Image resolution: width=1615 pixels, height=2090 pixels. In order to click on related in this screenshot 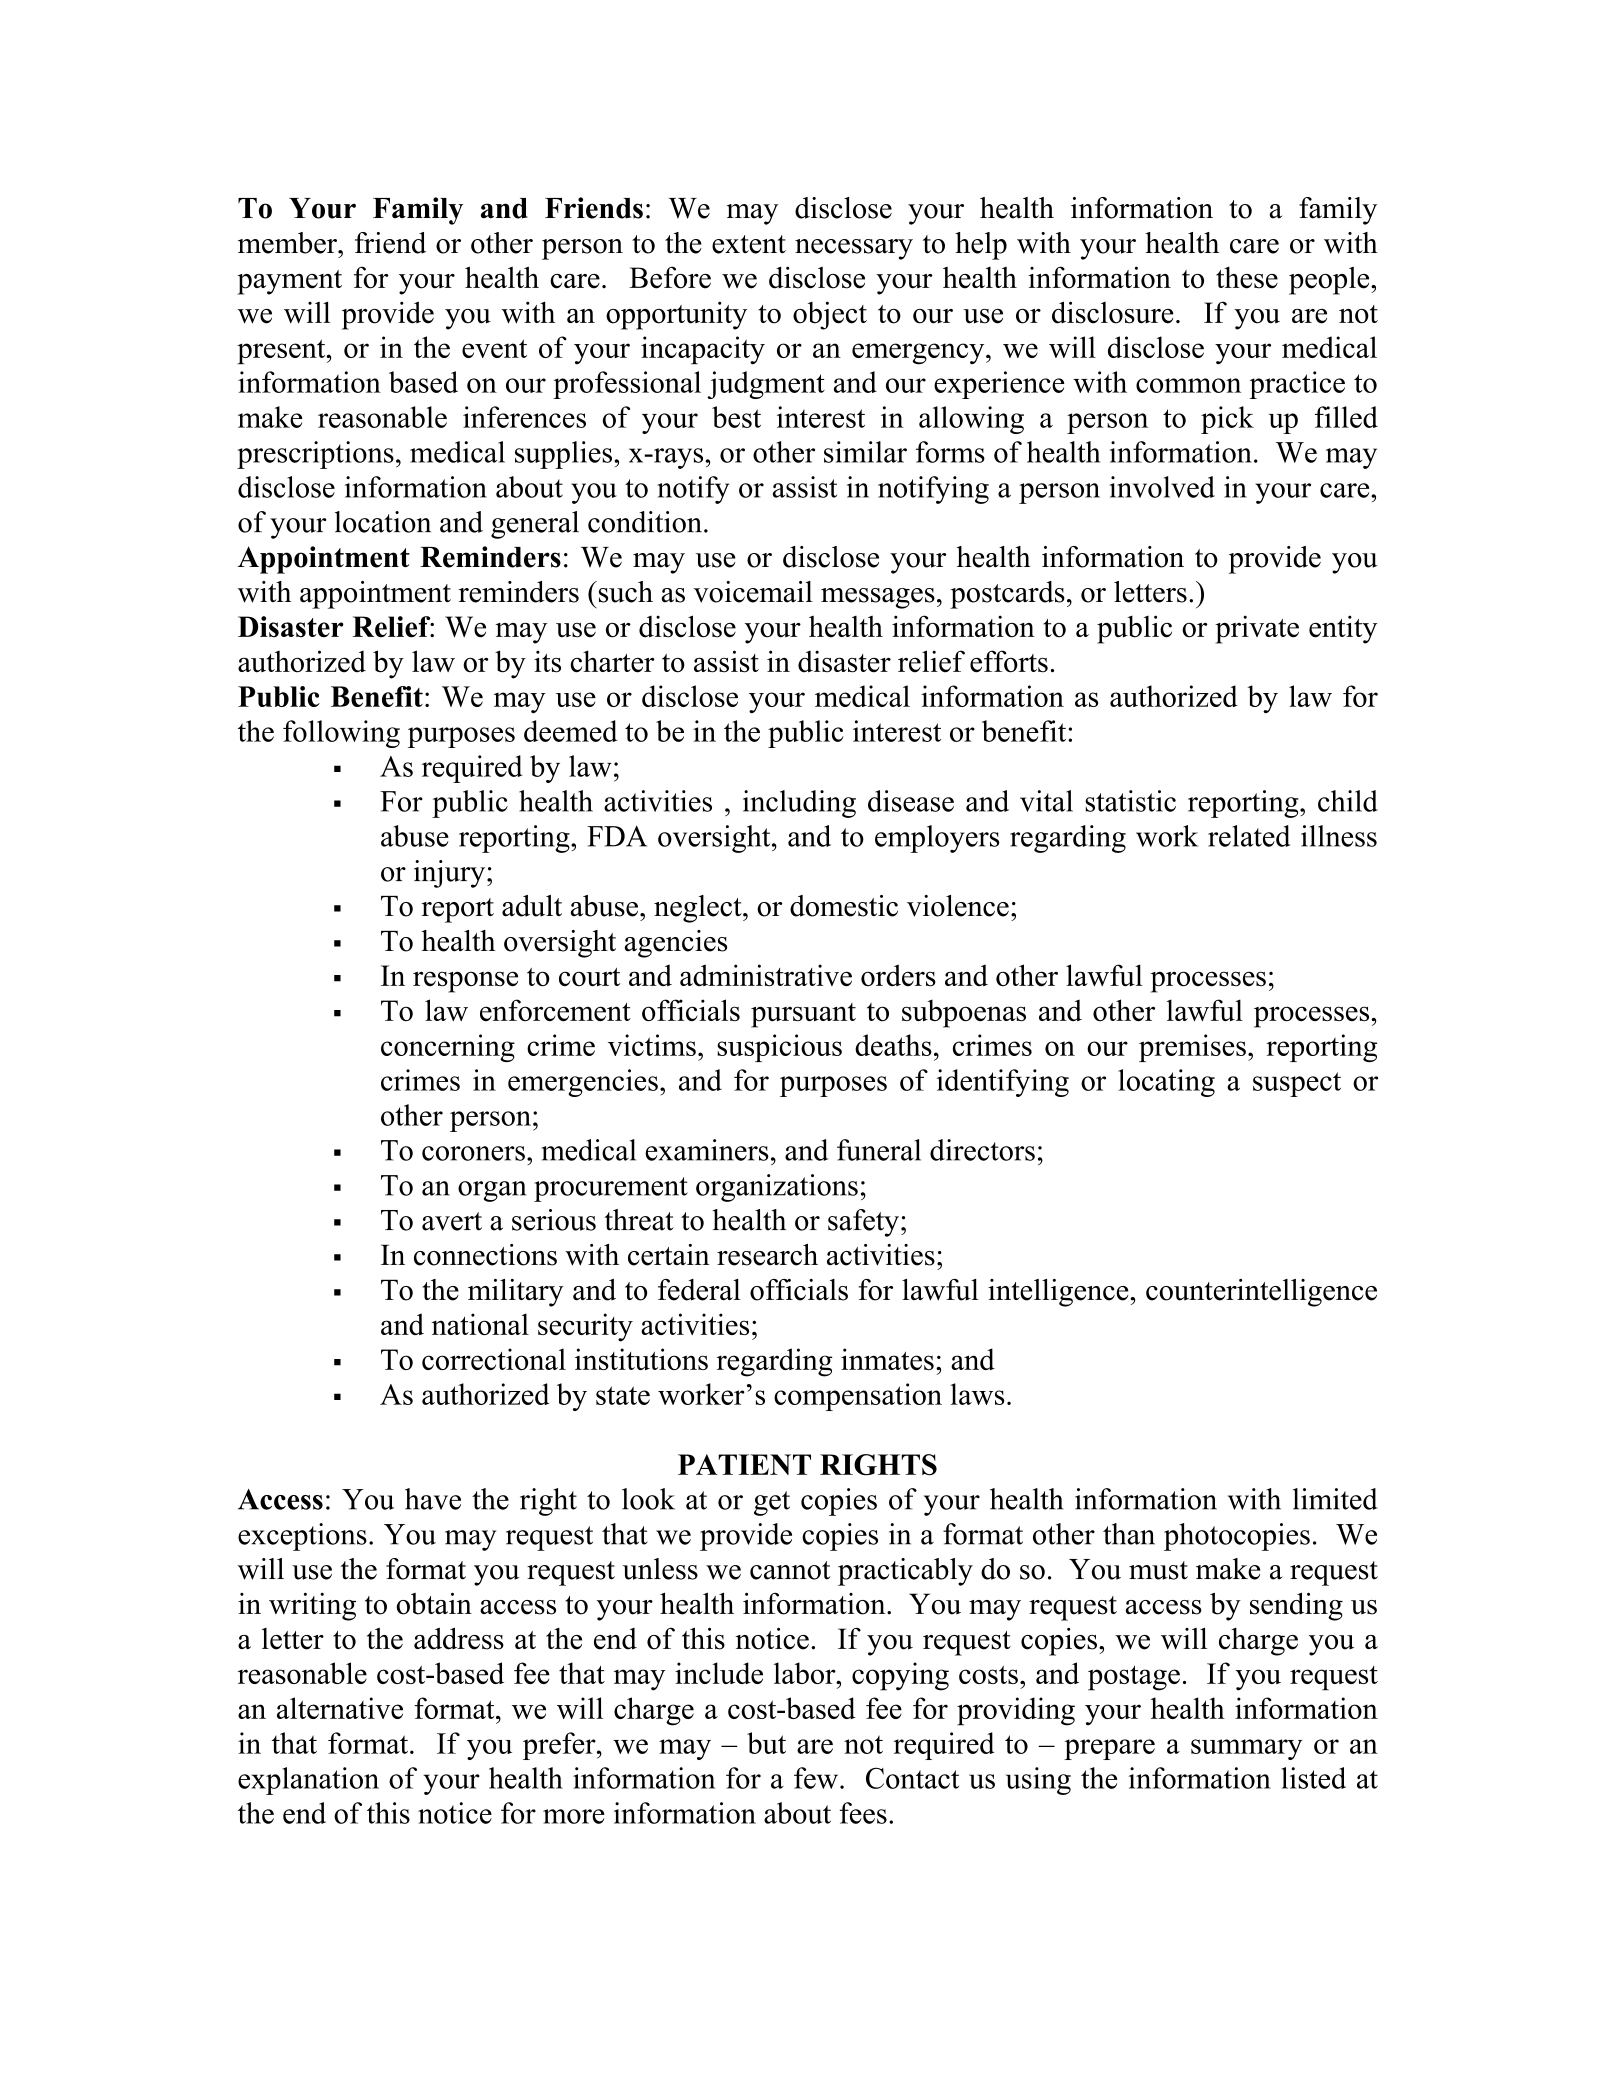, I will do `click(1249, 836)`.
